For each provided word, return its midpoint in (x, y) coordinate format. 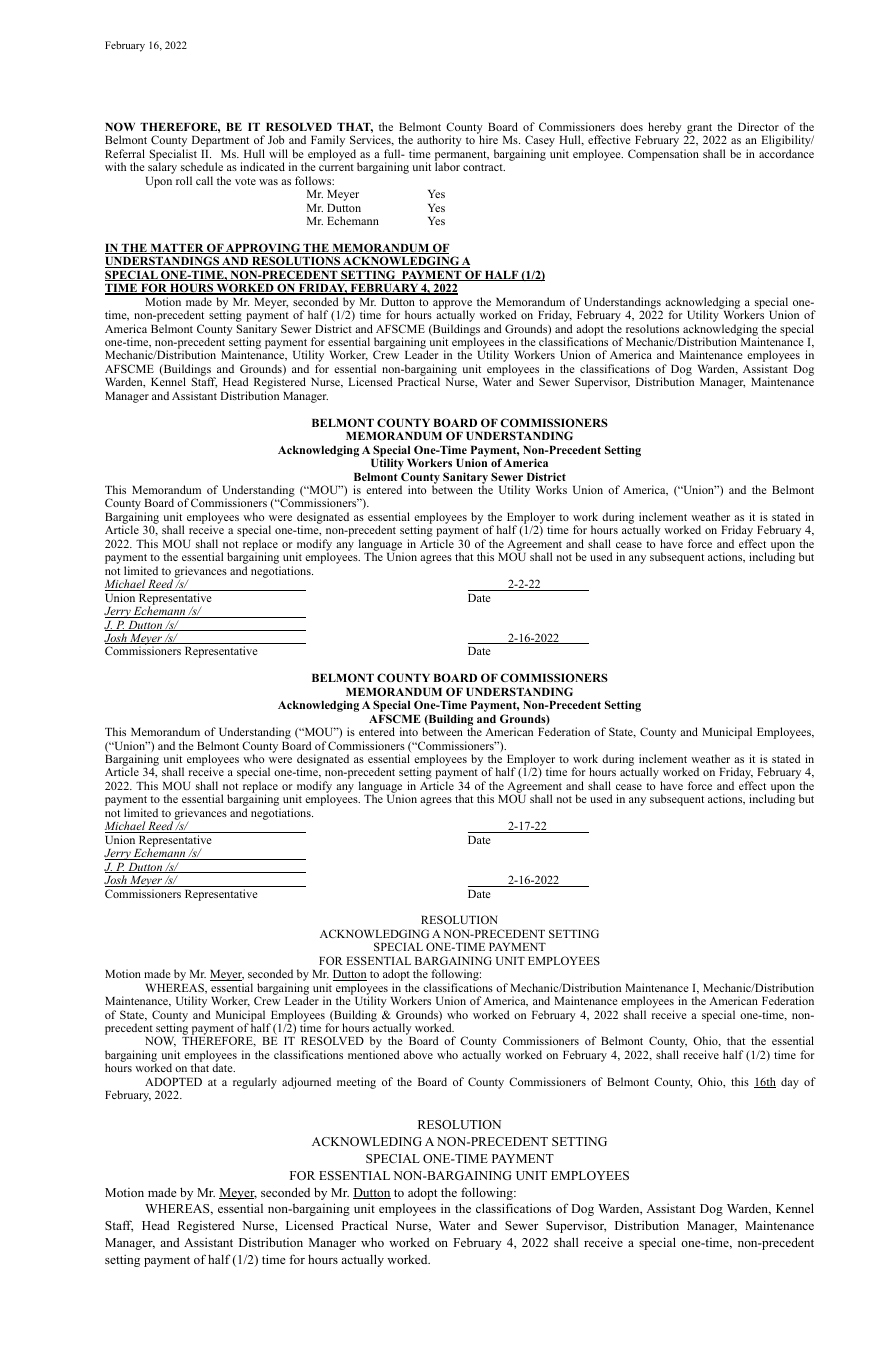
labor (447, 166)
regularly (255, 1083)
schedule (202, 166)
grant (698, 130)
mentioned (374, 1054)
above (418, 1054)
